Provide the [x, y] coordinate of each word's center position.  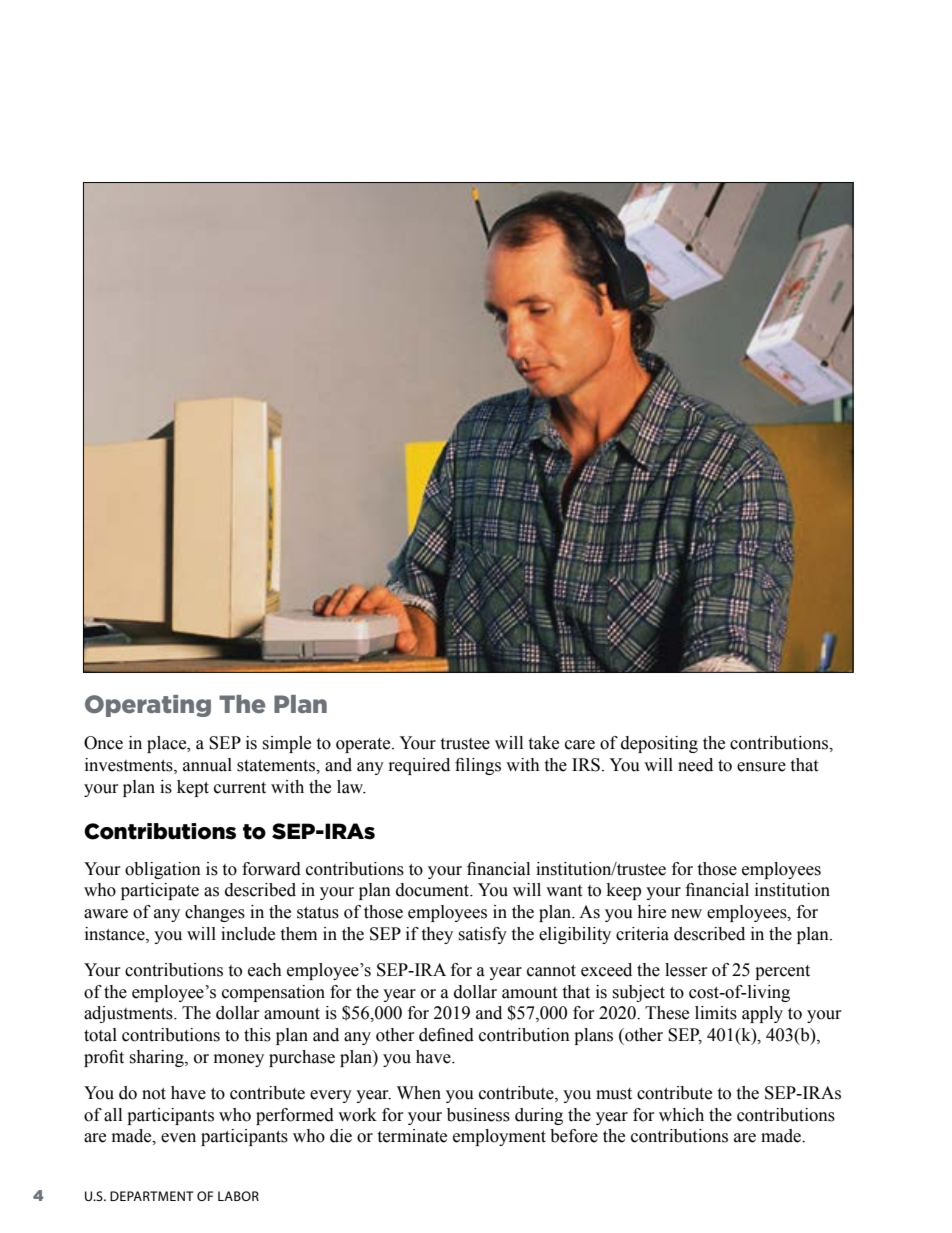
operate [364, 745]
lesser [686, 970]
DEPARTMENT [152, 1196]
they [437, 935]
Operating [148, 706]
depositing [659, 744]
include [248, 934]
